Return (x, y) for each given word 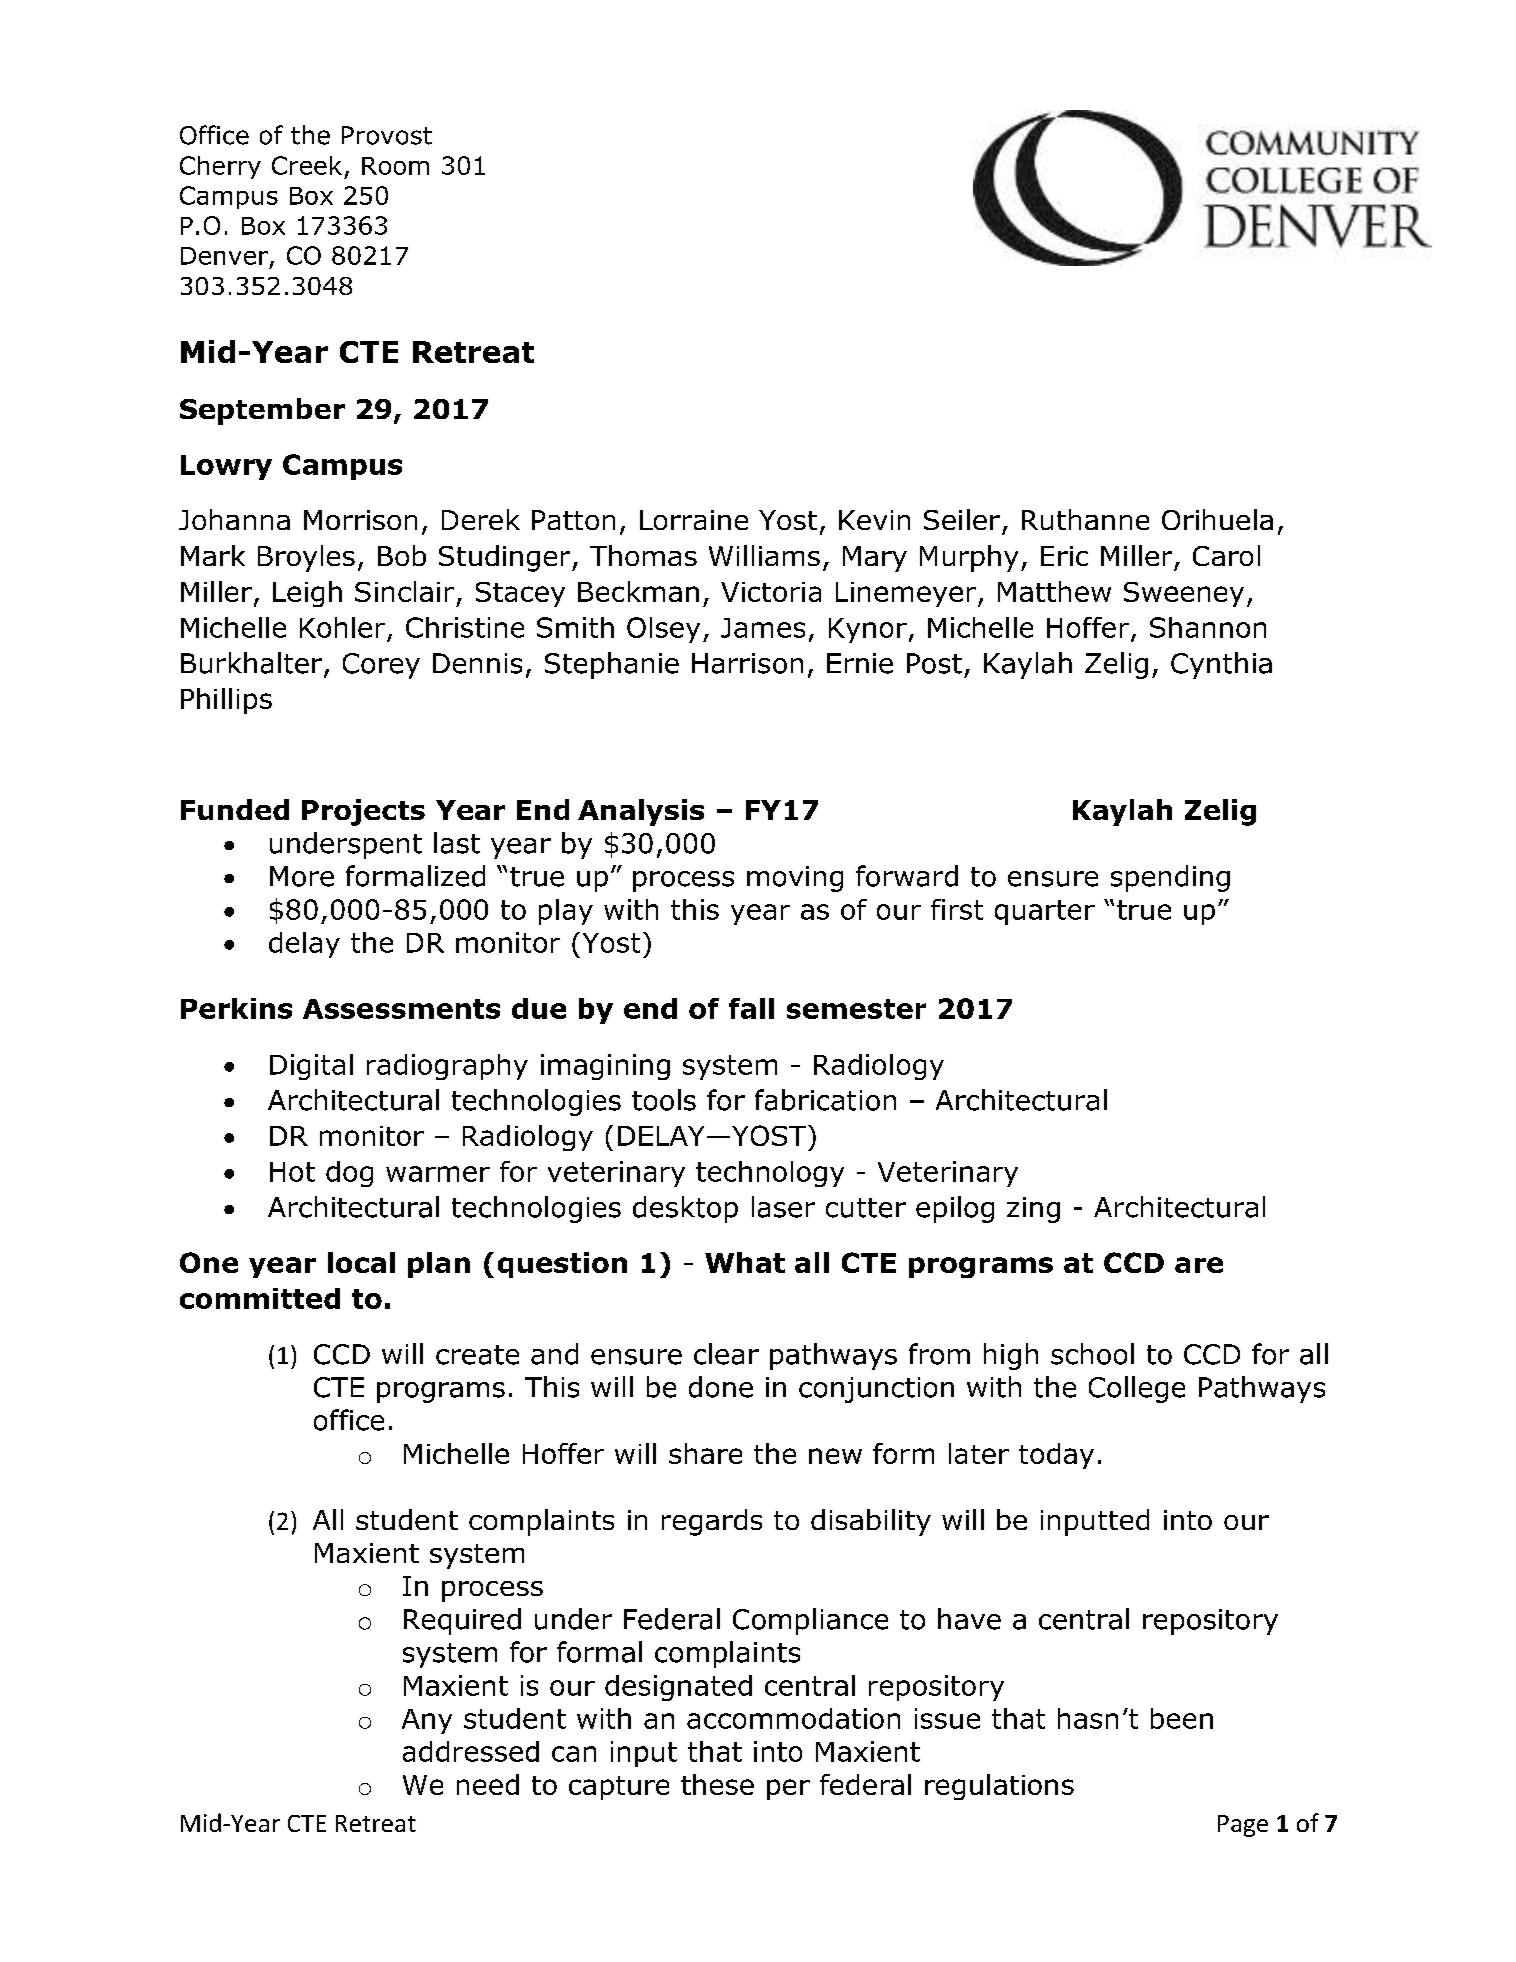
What (745, 1262)
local (361, 1262)
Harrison (747, 663)
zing (1033, 1210)
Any (427, 1721)
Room (395, 166)
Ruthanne (1085, 519)
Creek (307, 165)
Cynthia (1221, 665)
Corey (381, 666)
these (717, 1784)
